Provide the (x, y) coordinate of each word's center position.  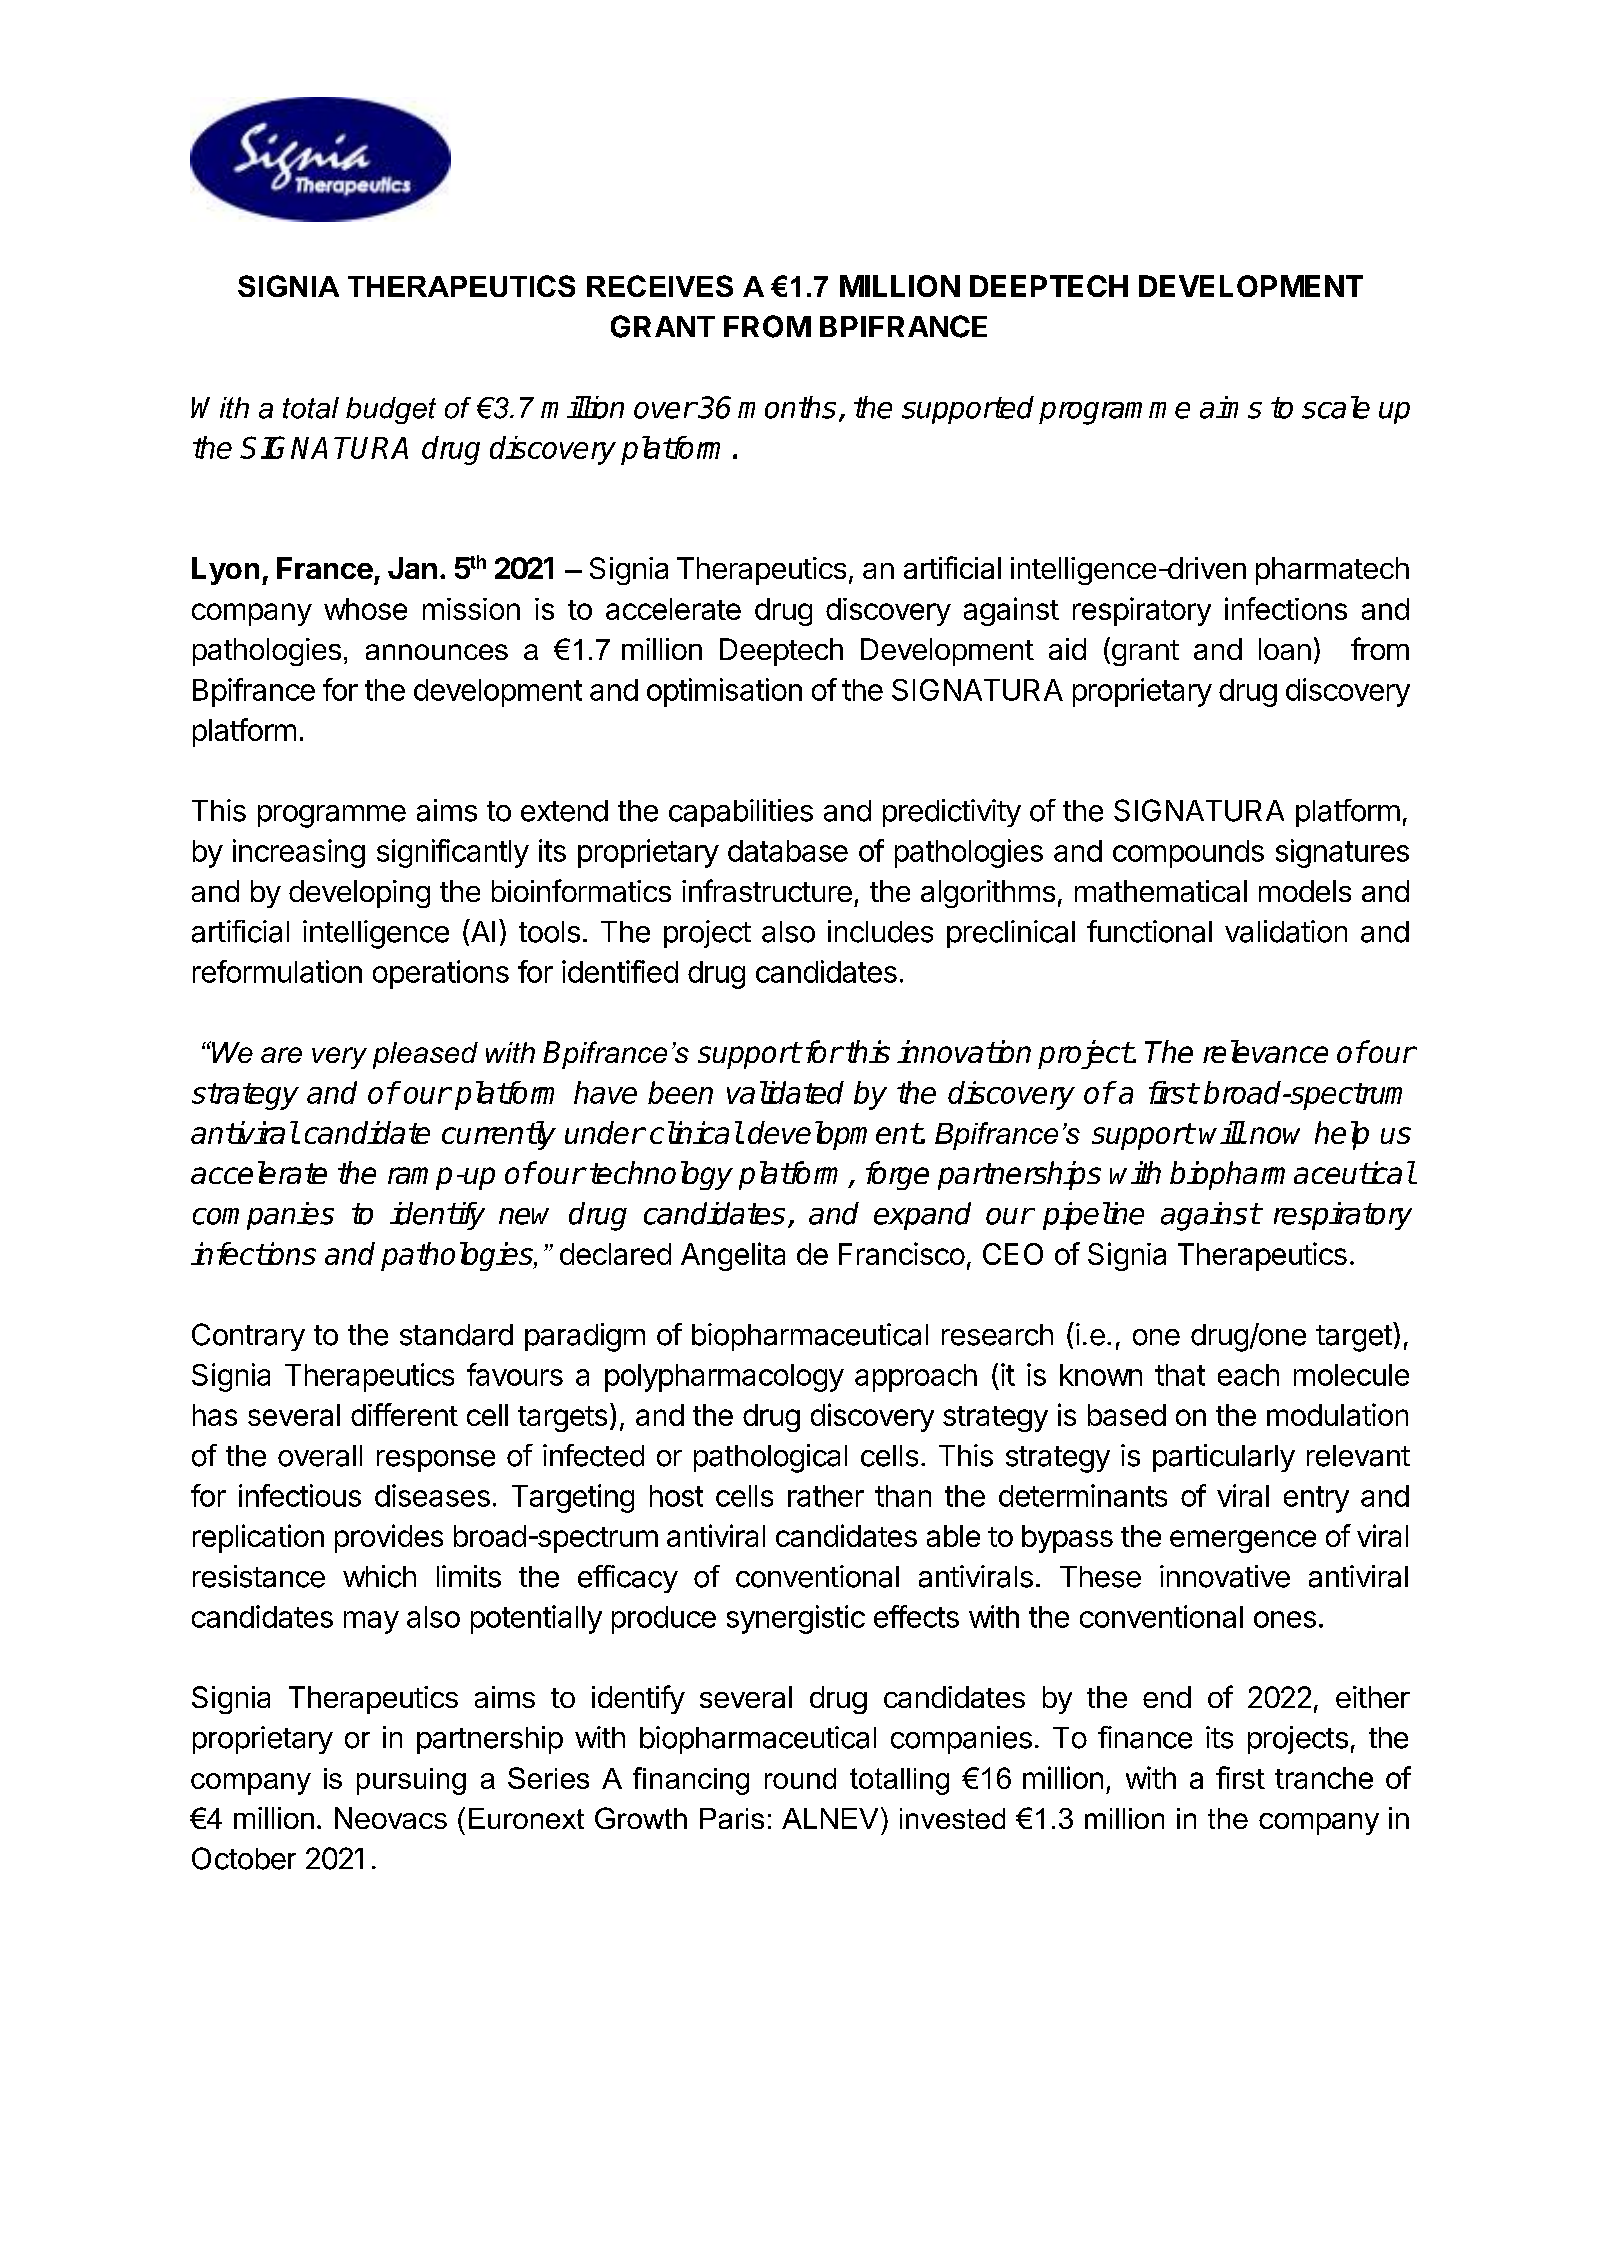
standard (456, 1335)
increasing (299, 853)
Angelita (733, 1256)
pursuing (411, 1781)
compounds (1188, 854)
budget (391, 410)
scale (1336, 407)
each (1248, 1375)
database (788, 851)
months (787, 407)
